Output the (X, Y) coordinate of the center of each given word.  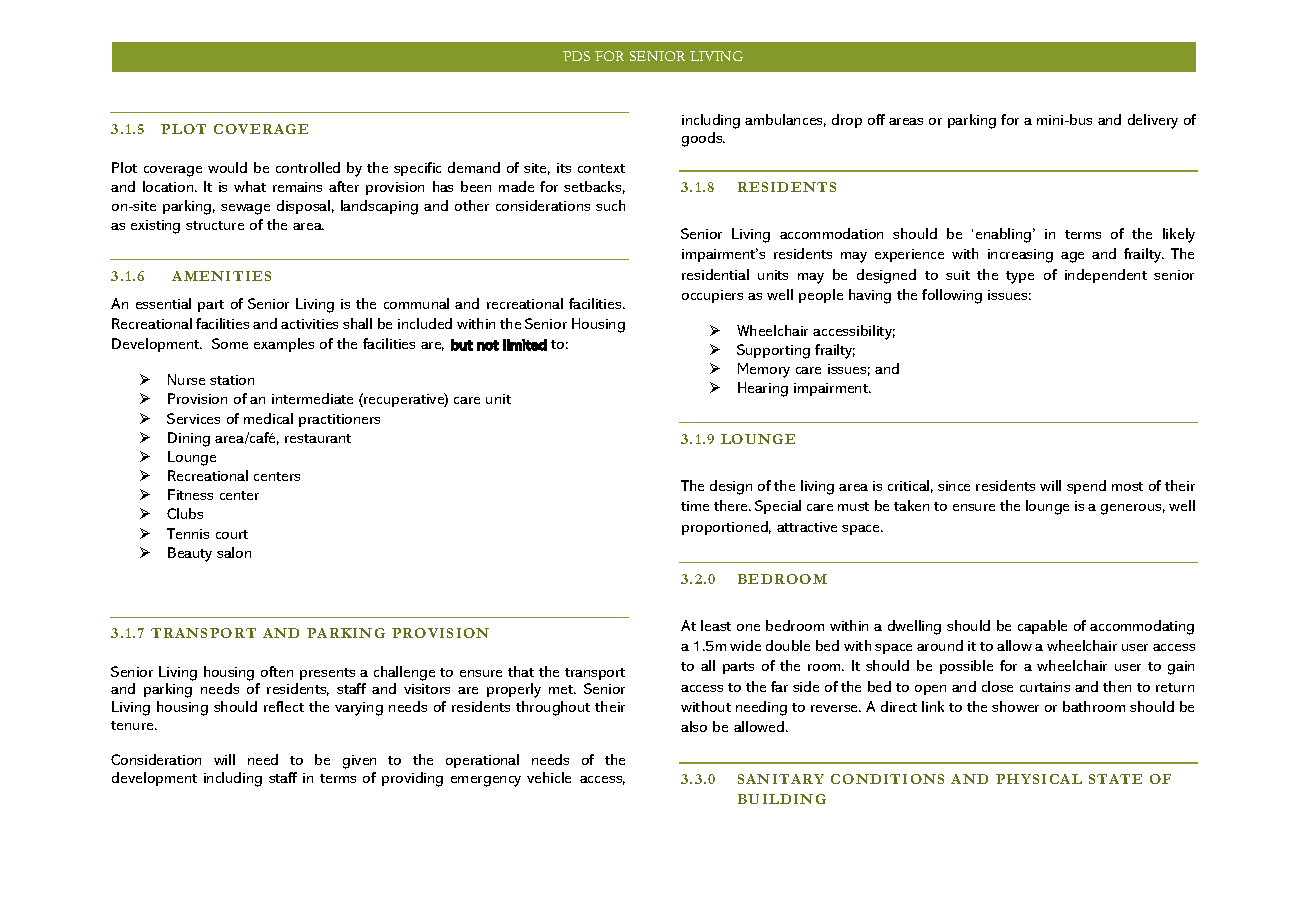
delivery (1153, 121)
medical (268, 418)
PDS (576, 56)
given (359, 762)
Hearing (763, 389)
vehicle (549, 777)
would (227, 167)
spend (1086, 487)
